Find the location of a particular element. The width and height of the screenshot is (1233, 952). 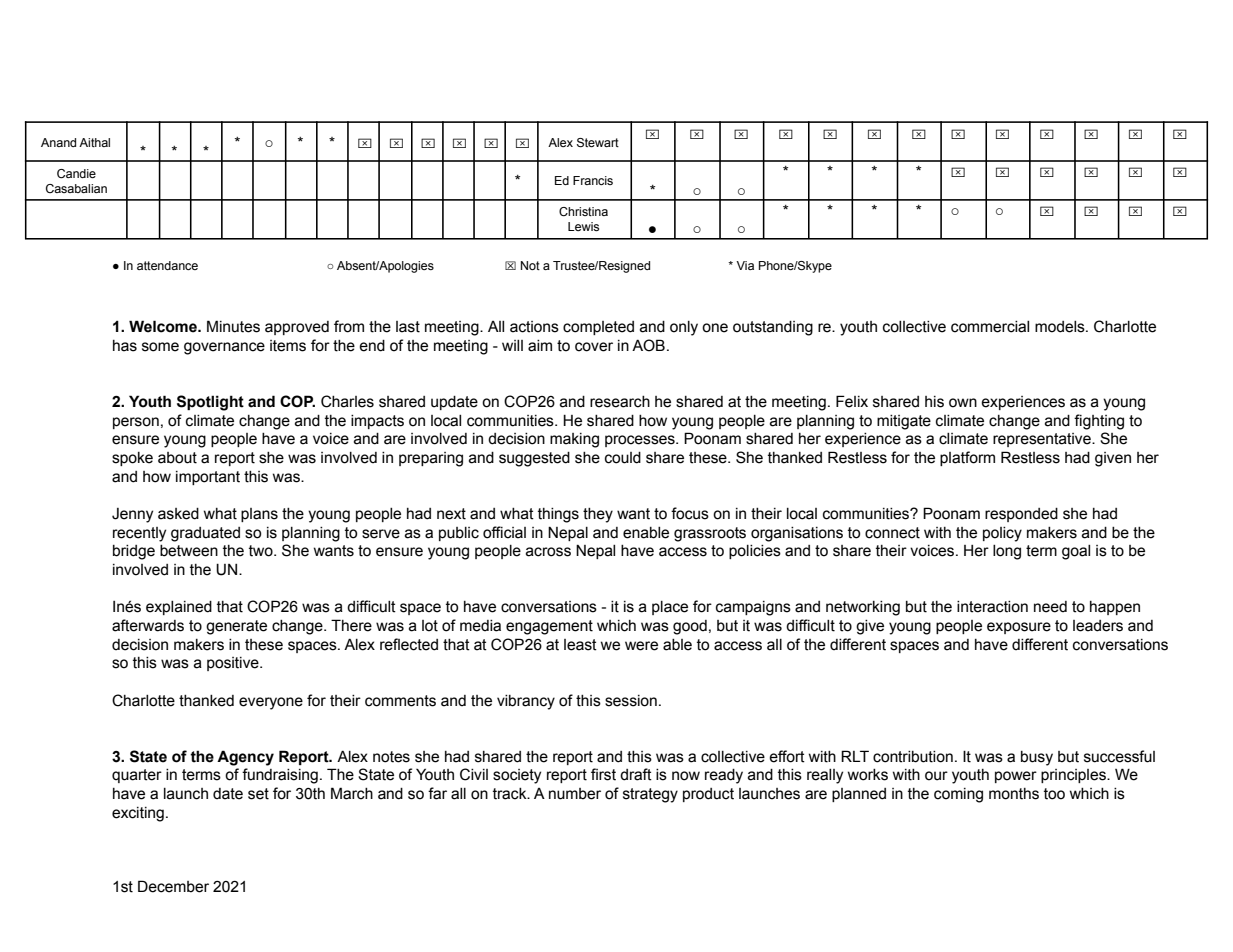

Francis is located at coordinates (593, 180).
